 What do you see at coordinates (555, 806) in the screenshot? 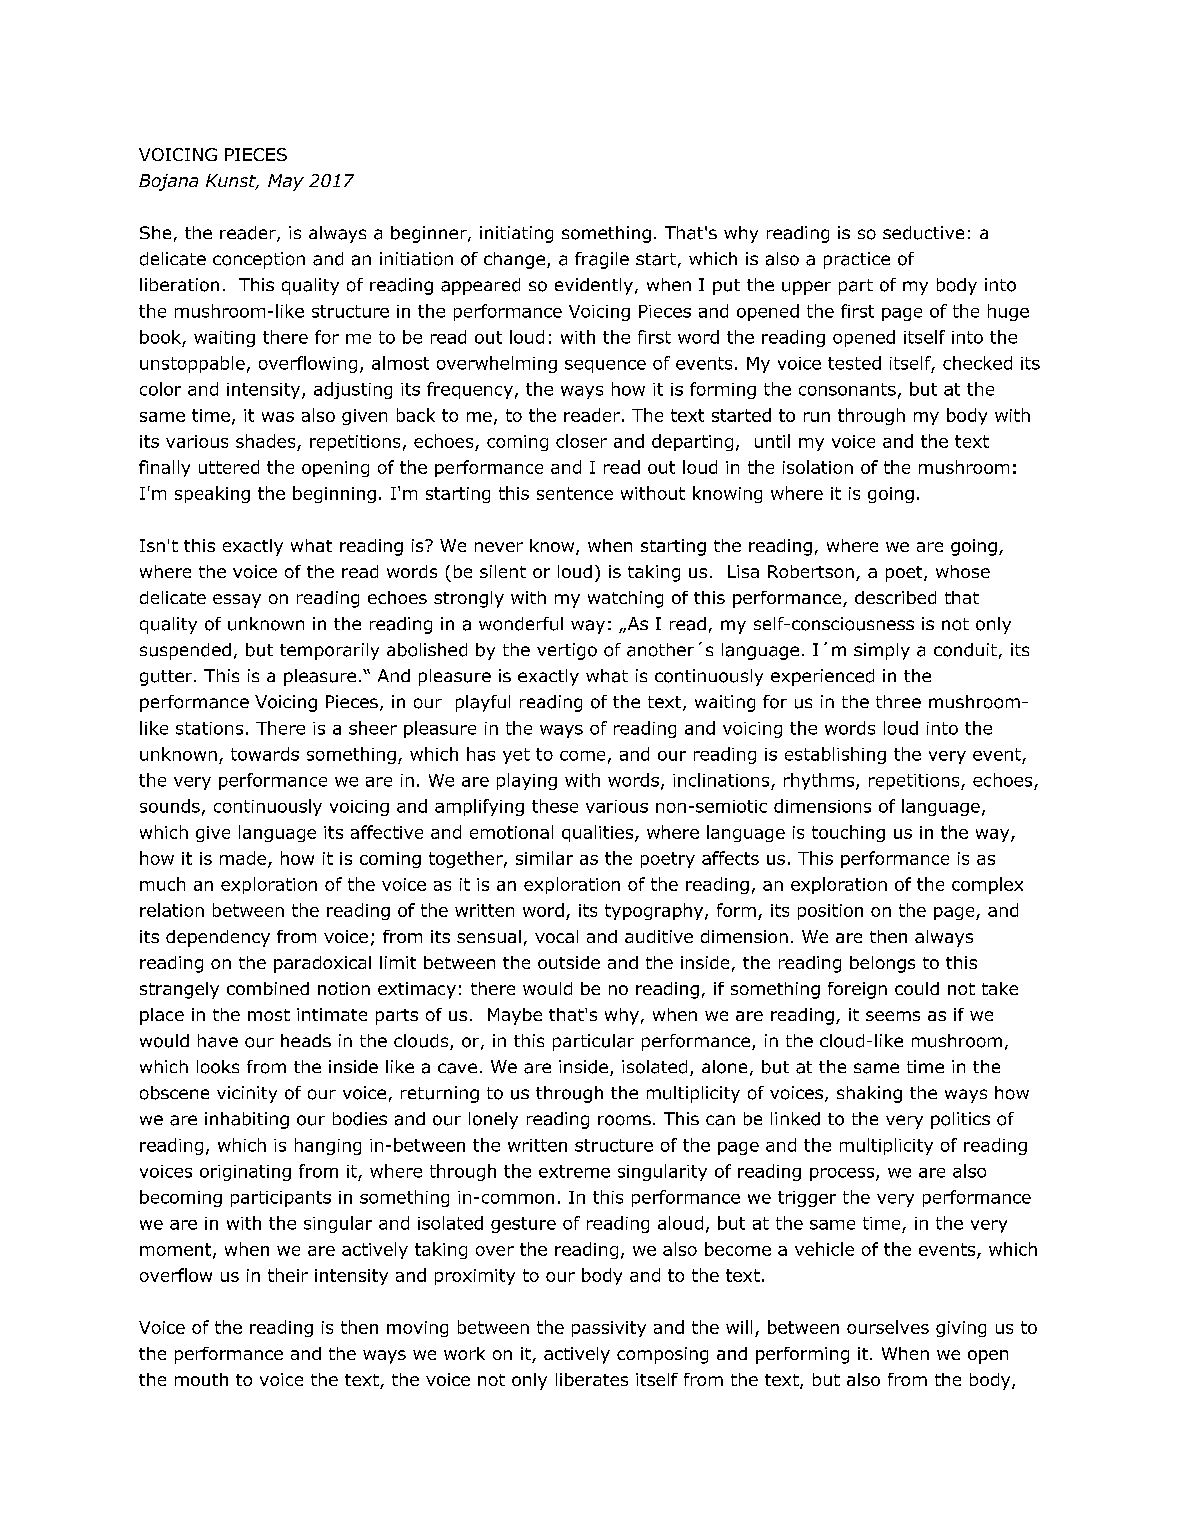
I see `these` at bounding box center [555, 806].
